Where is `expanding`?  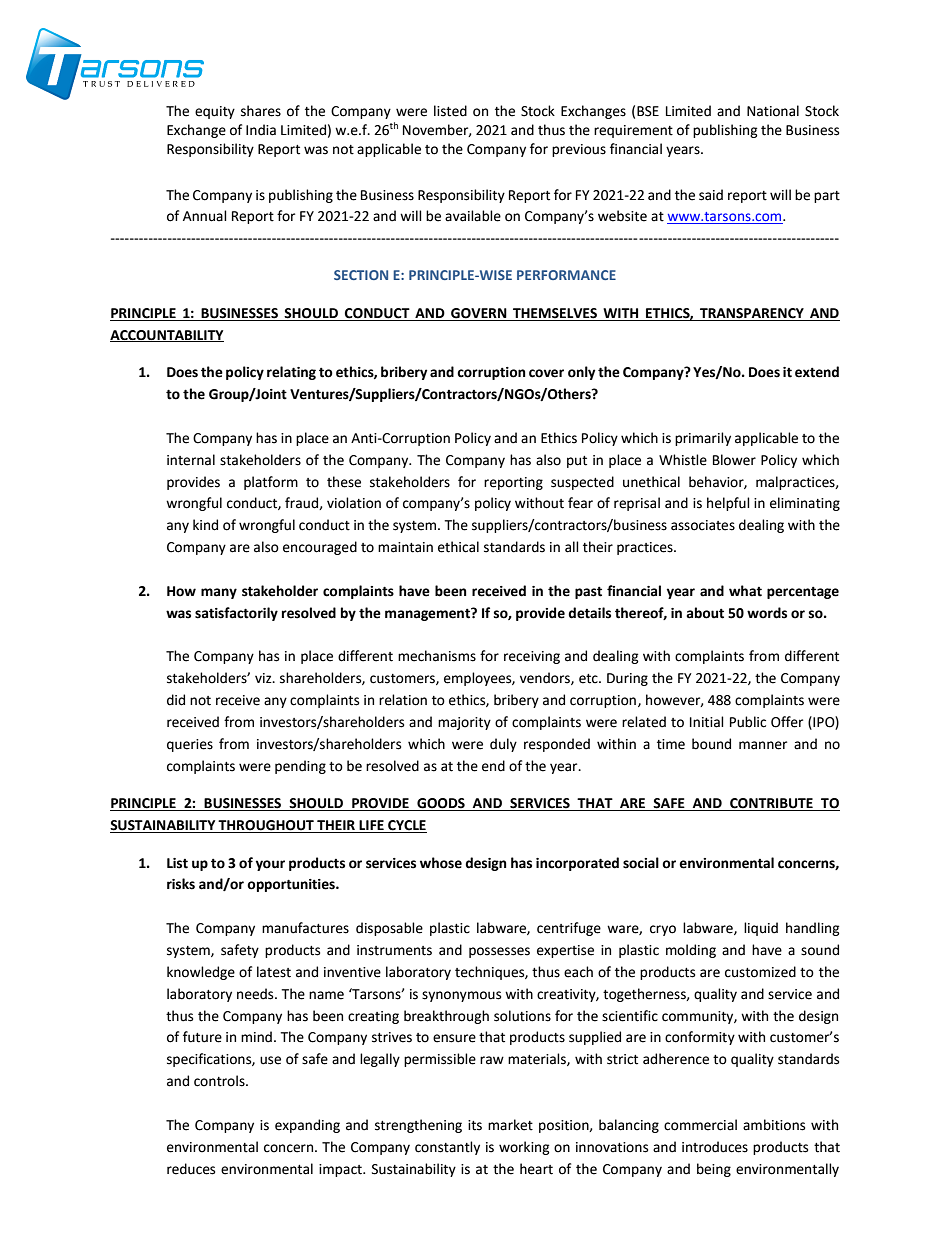 expanding is located at coordinates (307, 1126).
